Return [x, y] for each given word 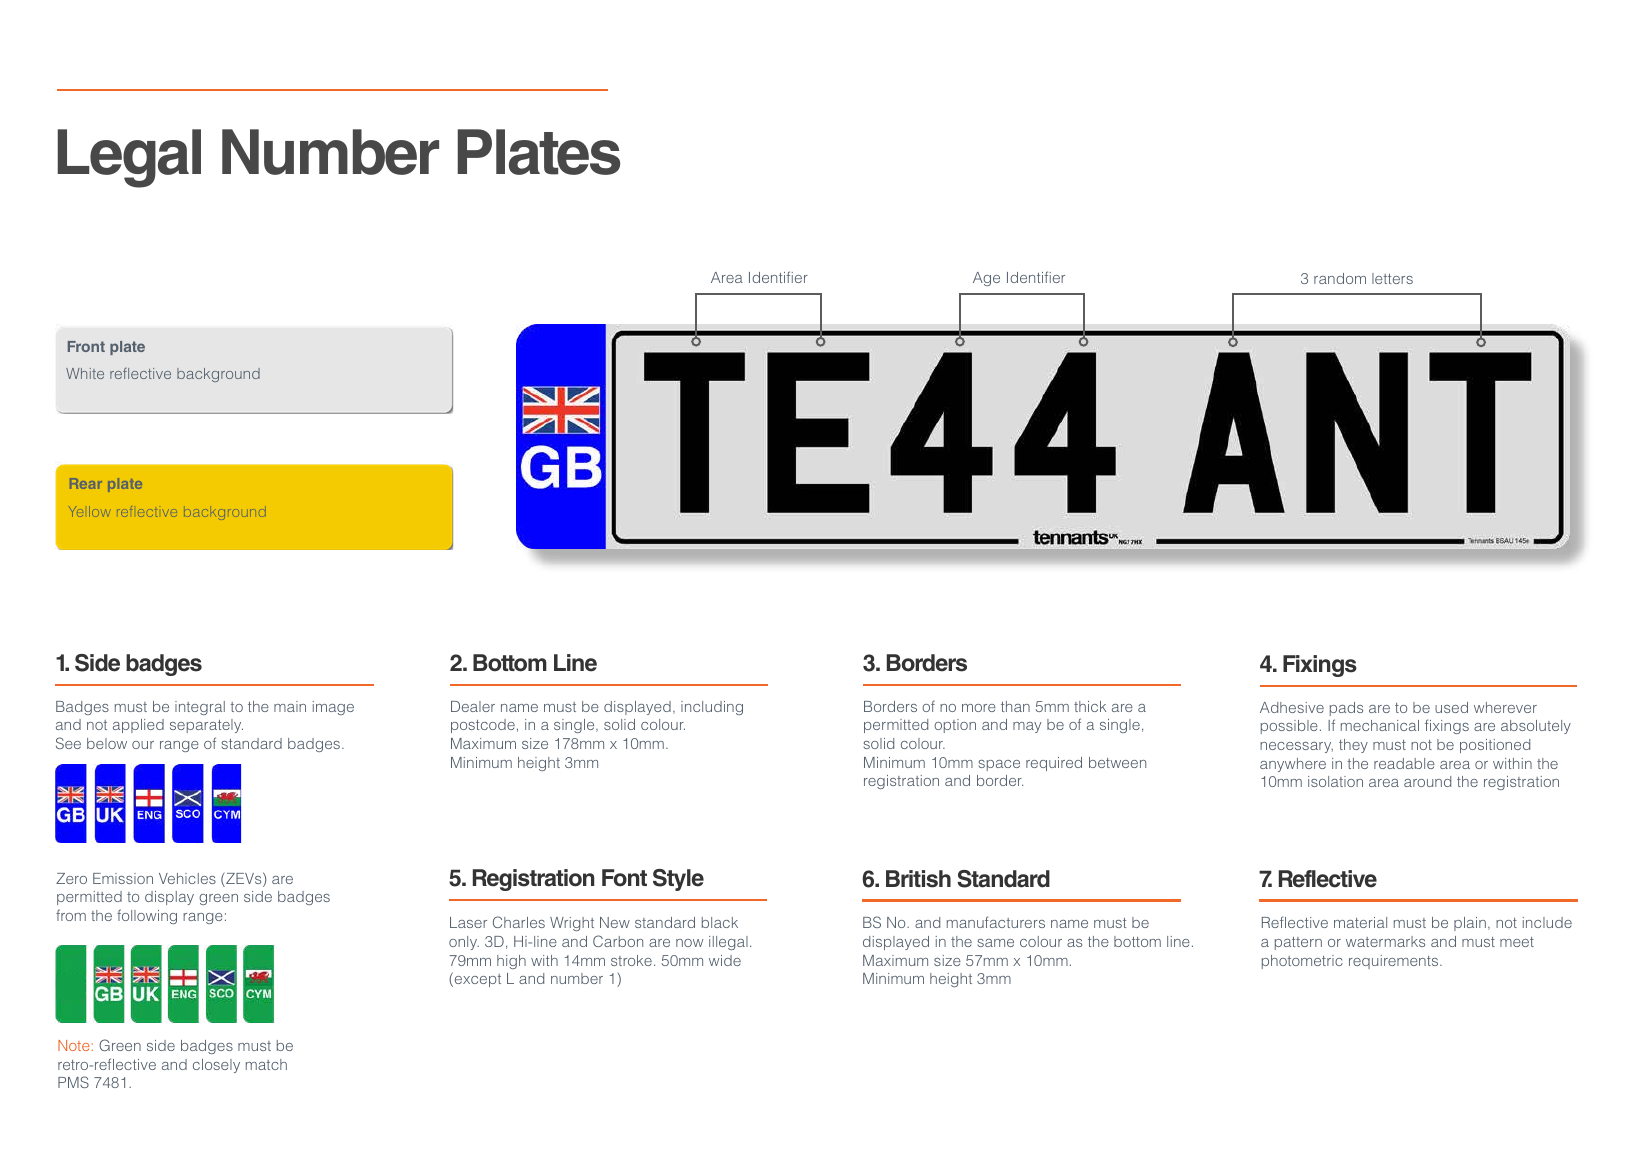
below [107, 743]
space [999, 765]
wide [725, 960]
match [266, 1064]
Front [86, 346]
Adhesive [1292, 707]
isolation [1335, 781]
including [712, 708]
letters [1392, 278]
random [1340, 278]
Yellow [87, 511]
